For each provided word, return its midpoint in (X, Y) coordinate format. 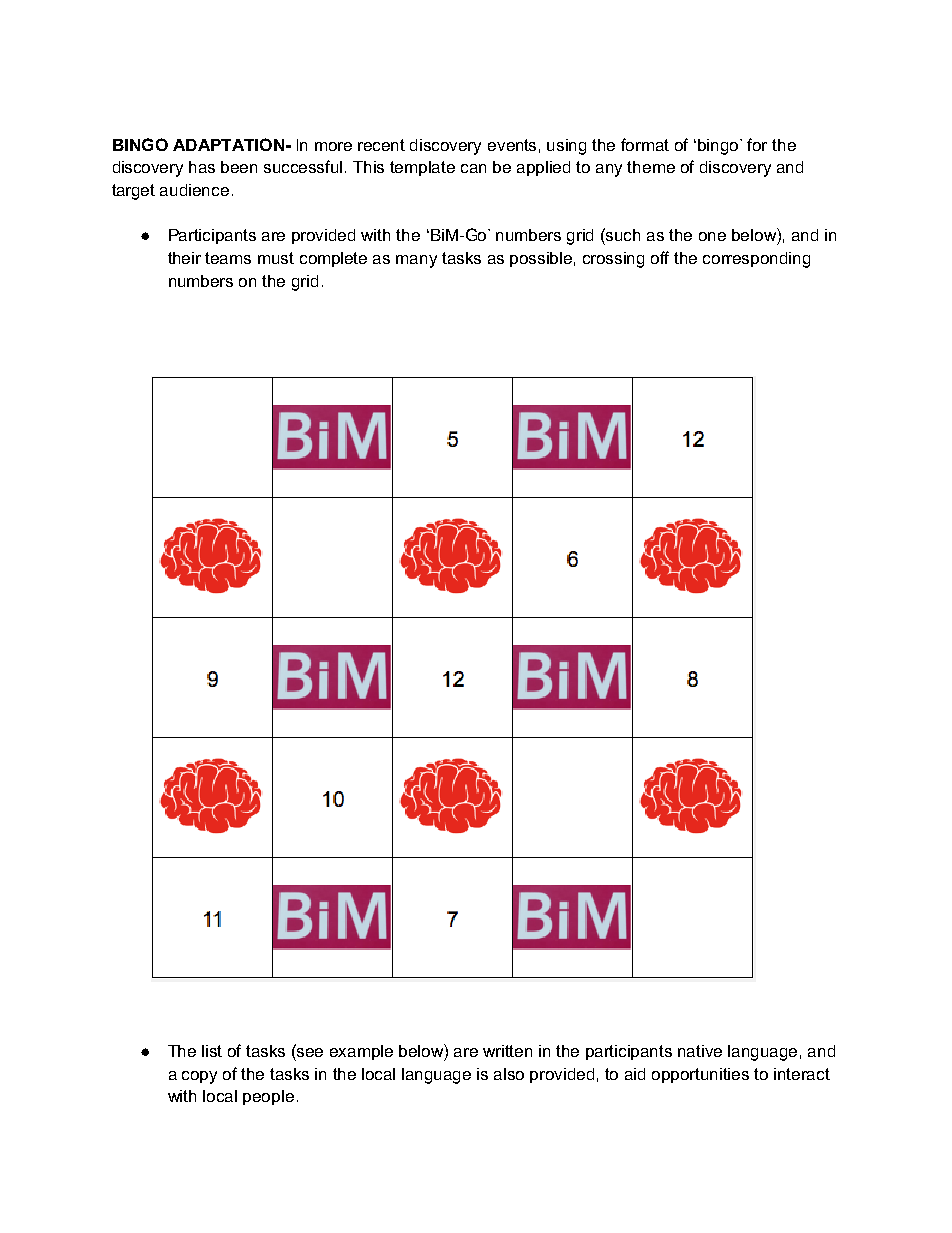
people (268, 1097)
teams (228, 258)
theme (651, 167)
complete (333, 259)
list (212, 1051)
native (700, 1051)
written (507, 1051)
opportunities (700, 1075)
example (361, 1052)
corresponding (756, 260)
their (184, 258)
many (416, 261)
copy (199, 1077)
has (202, 167)
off (660, 257)
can (473, 168)
